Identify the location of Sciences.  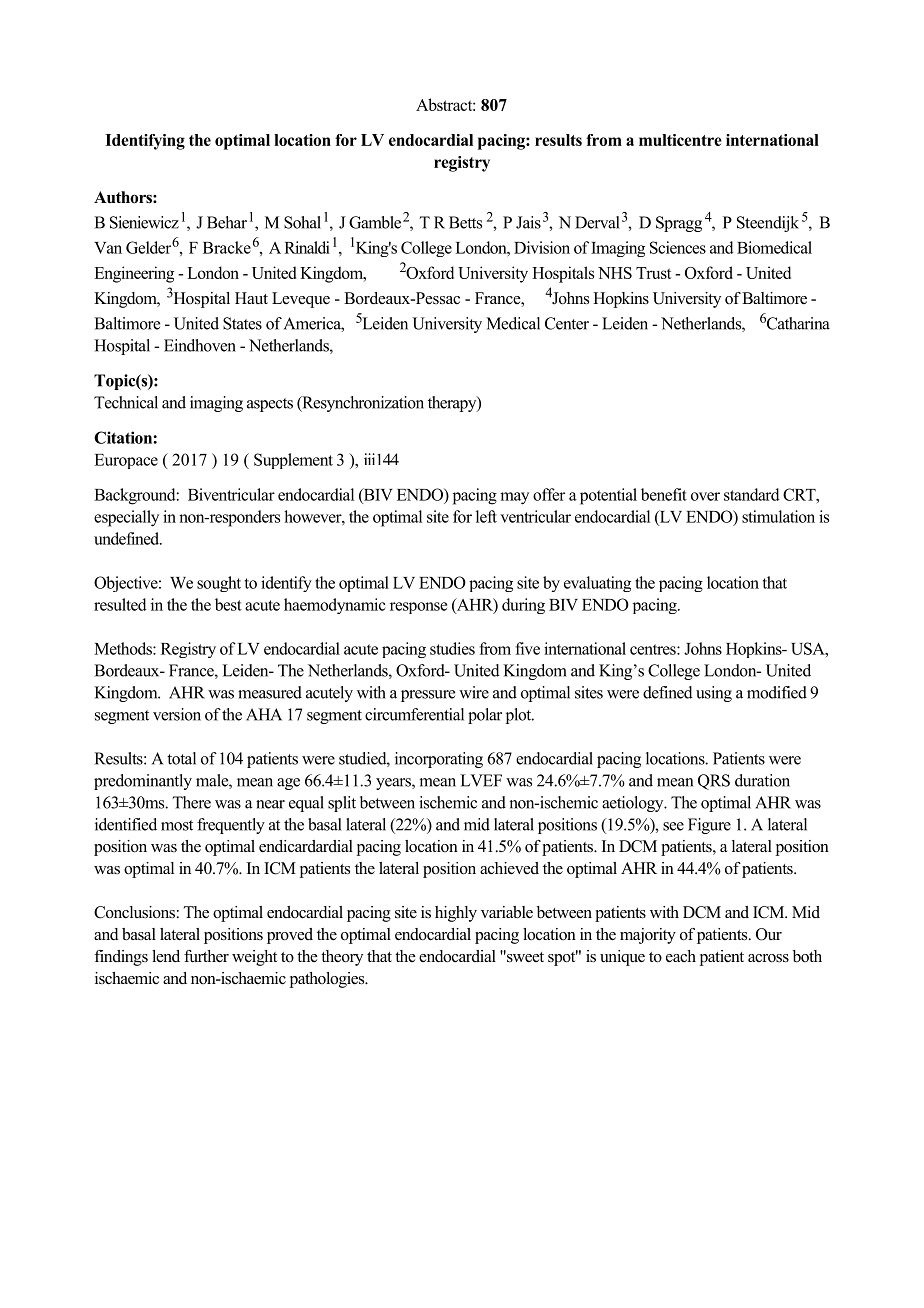
(678, 247).
